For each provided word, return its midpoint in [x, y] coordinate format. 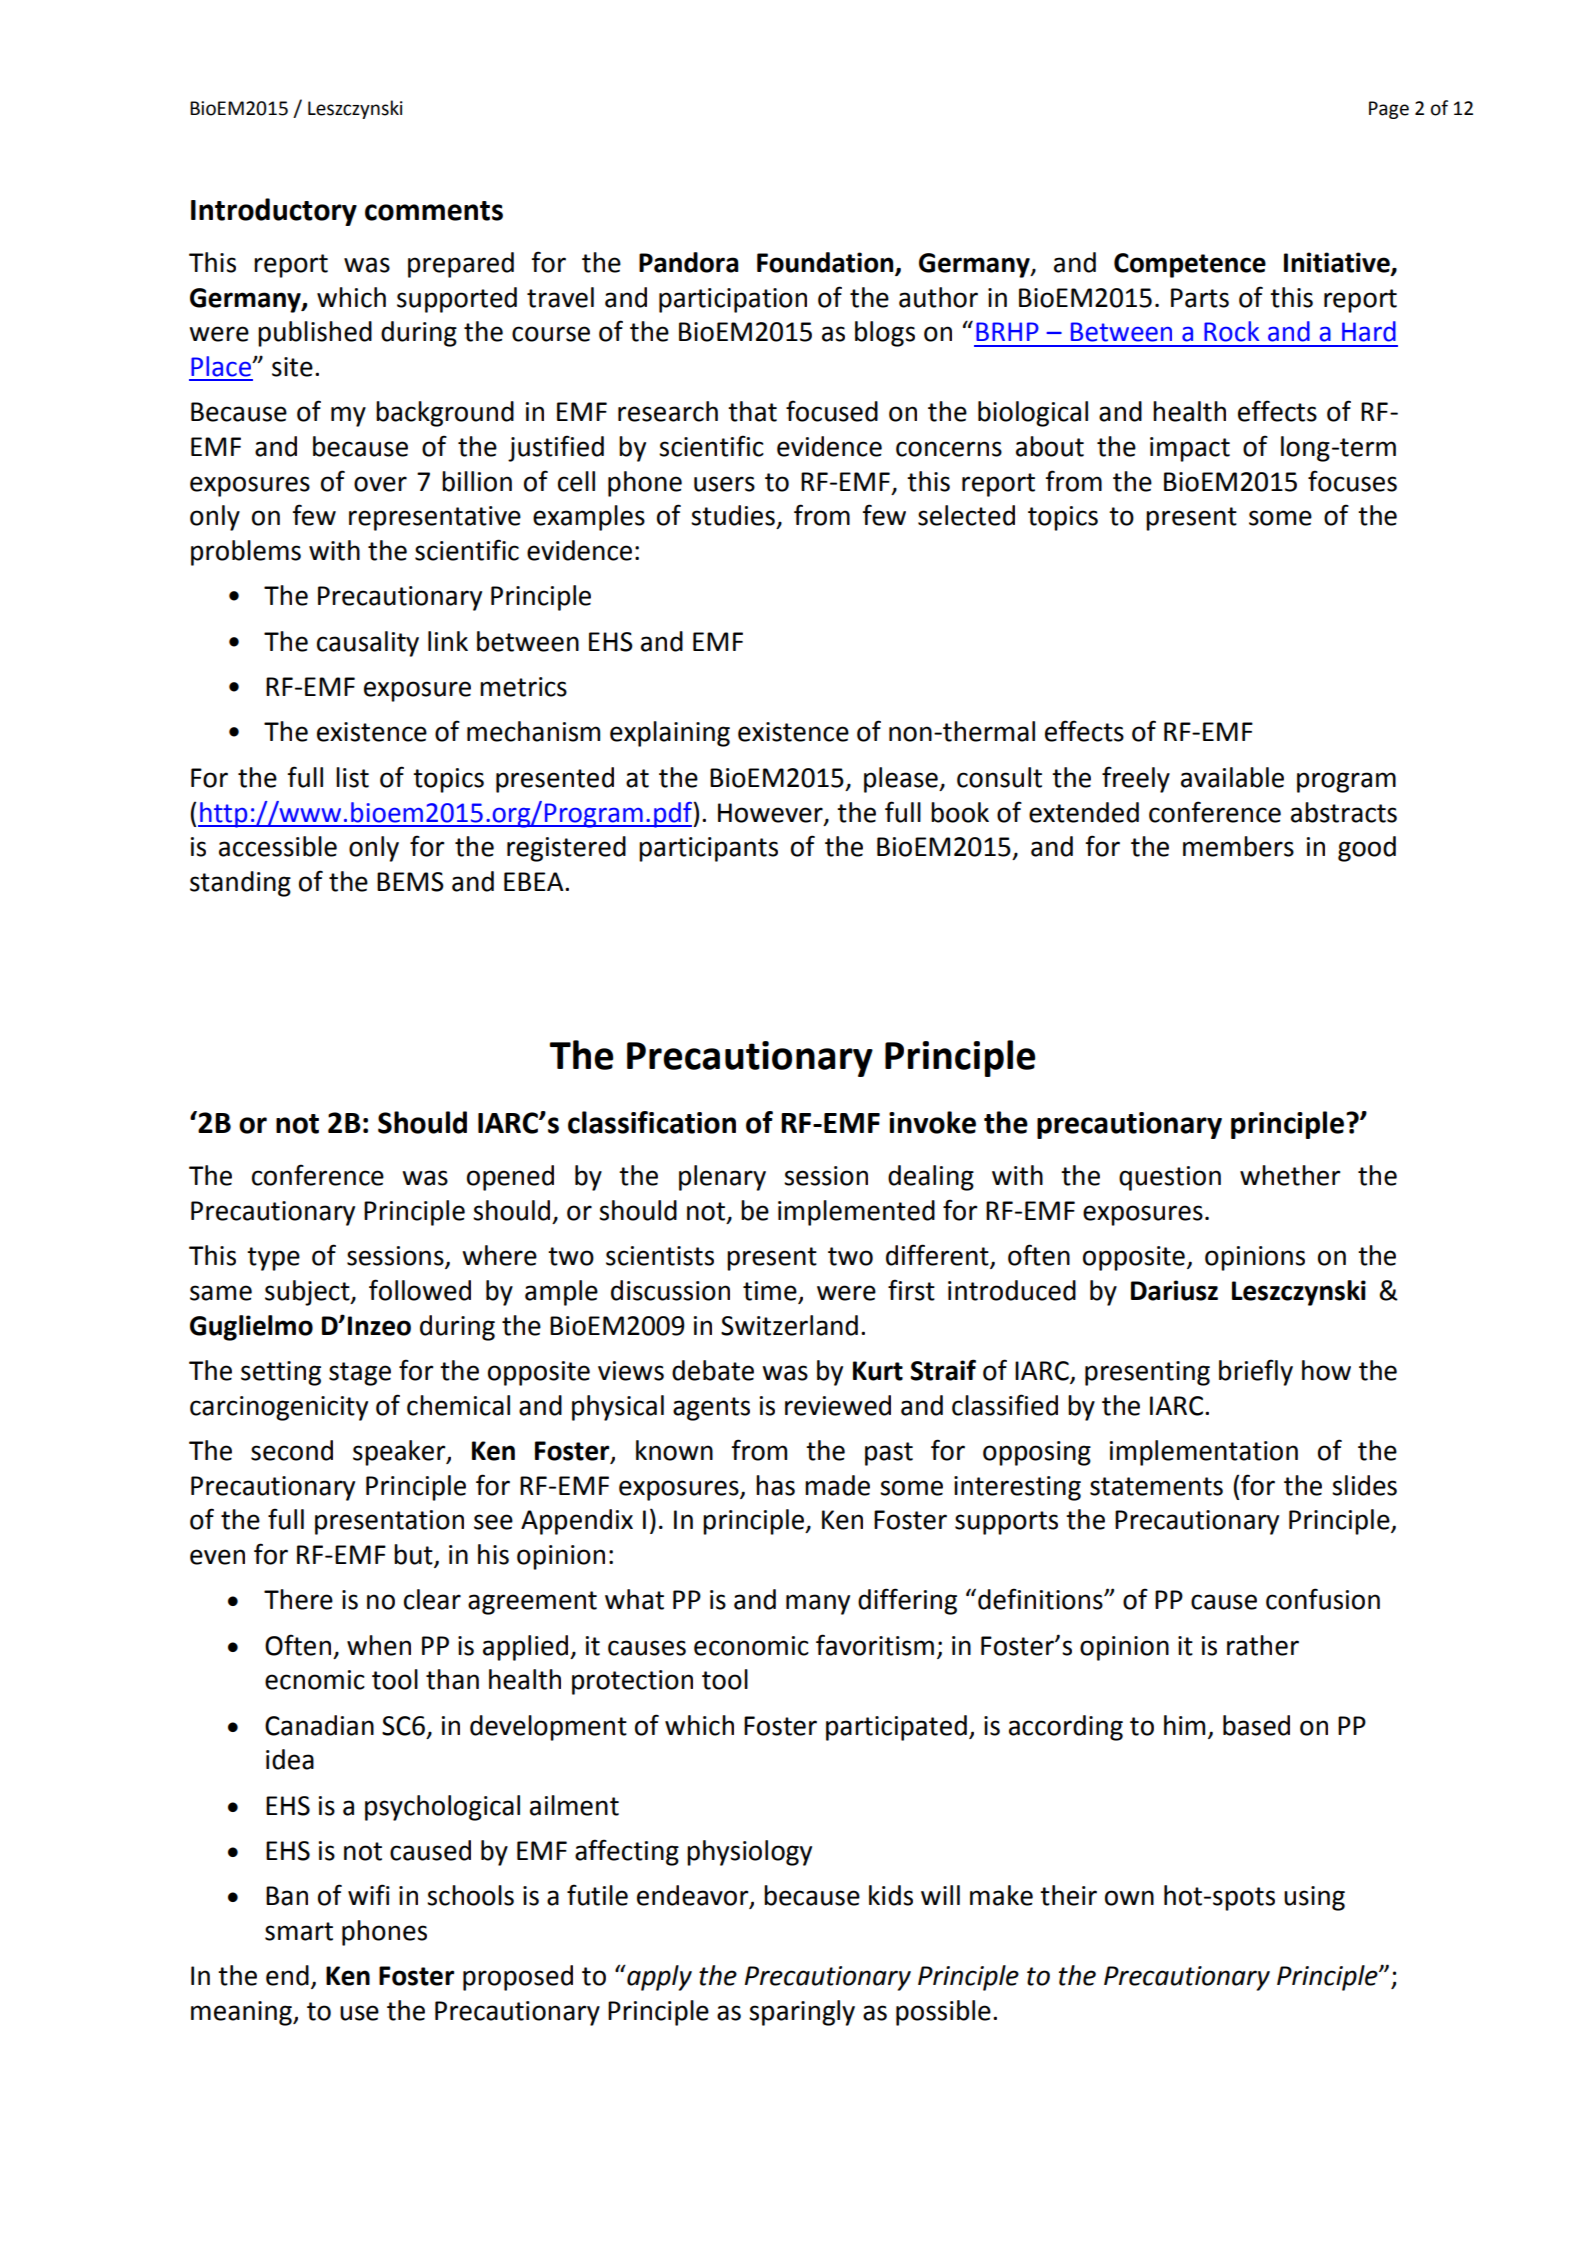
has [775, 1485]
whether [1290, 1175]
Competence [1190, 265]
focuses [1352, 481]
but [414, 1555]
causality [368, 644]
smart [299, 1931]
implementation [1204, 1453]
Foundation [826, 263]
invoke [932, 1122]
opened [510, 1178]
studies [733, 515]
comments [434, 211]
